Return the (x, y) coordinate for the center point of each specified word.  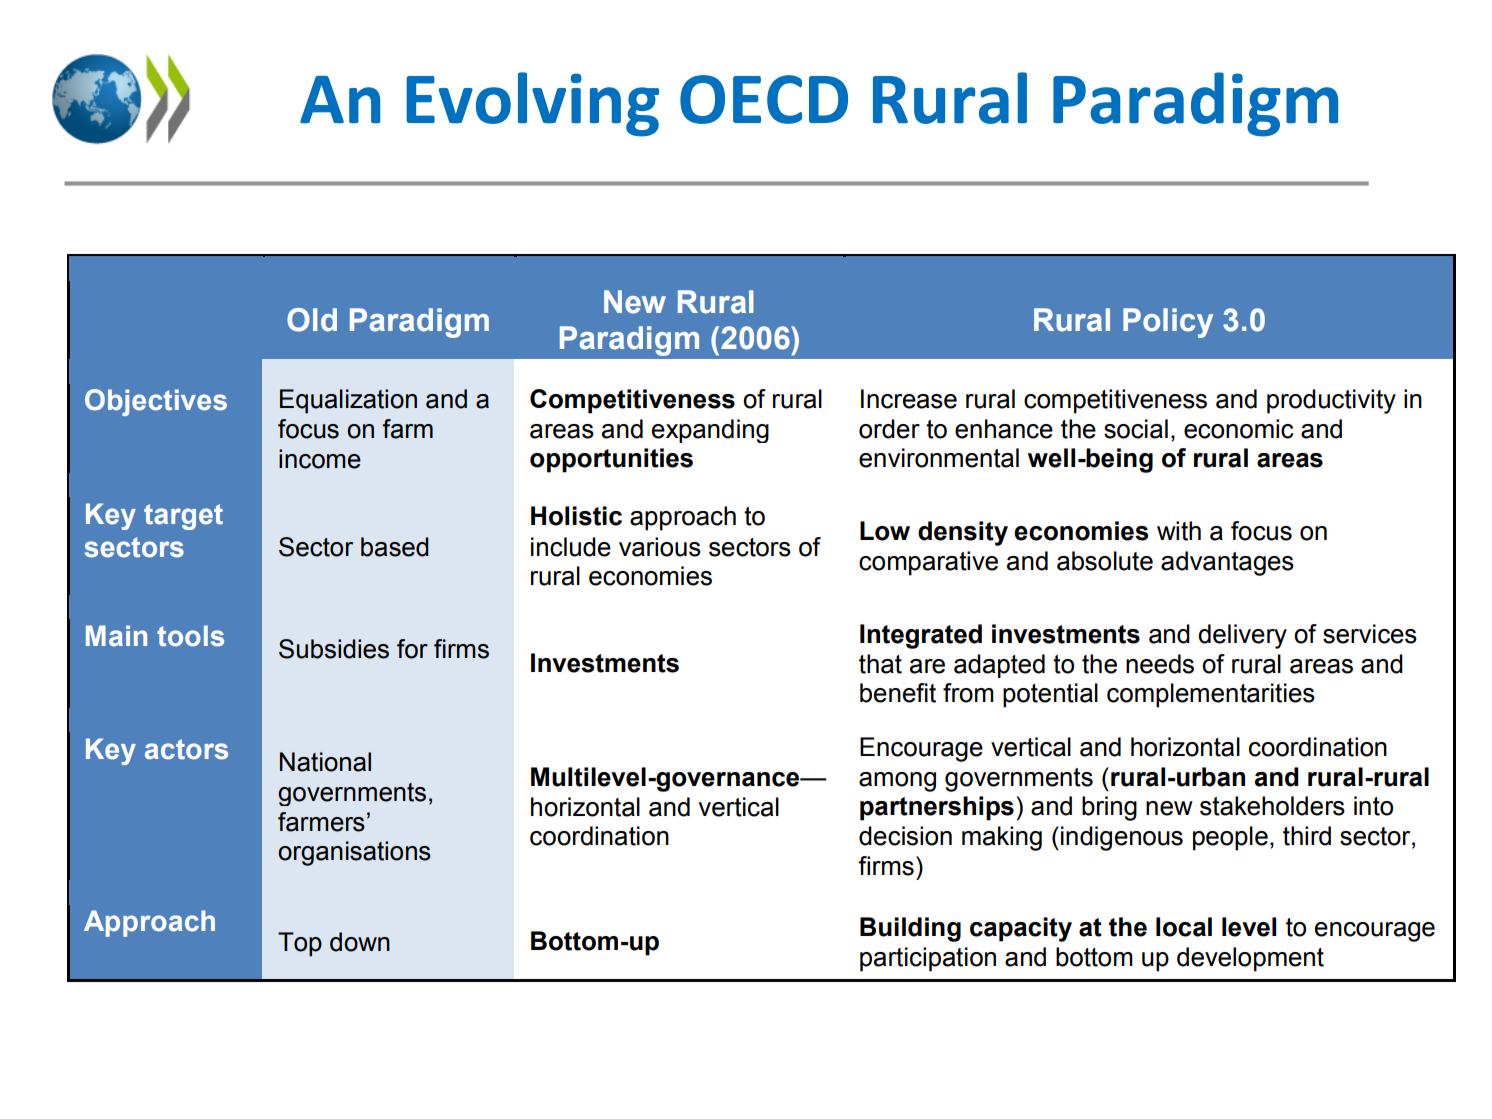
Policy (1168, 323)
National (325, 762)
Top (300, 944)
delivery (1242, 636)
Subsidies (334, 649)
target (183, 517)
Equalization (348, 401)
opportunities (611, 460)
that (880, 664)
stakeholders (1272, 806)
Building (910, 929)
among (897, 782)
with (1179, 531)
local (1184, 927)
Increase (909, 399)
